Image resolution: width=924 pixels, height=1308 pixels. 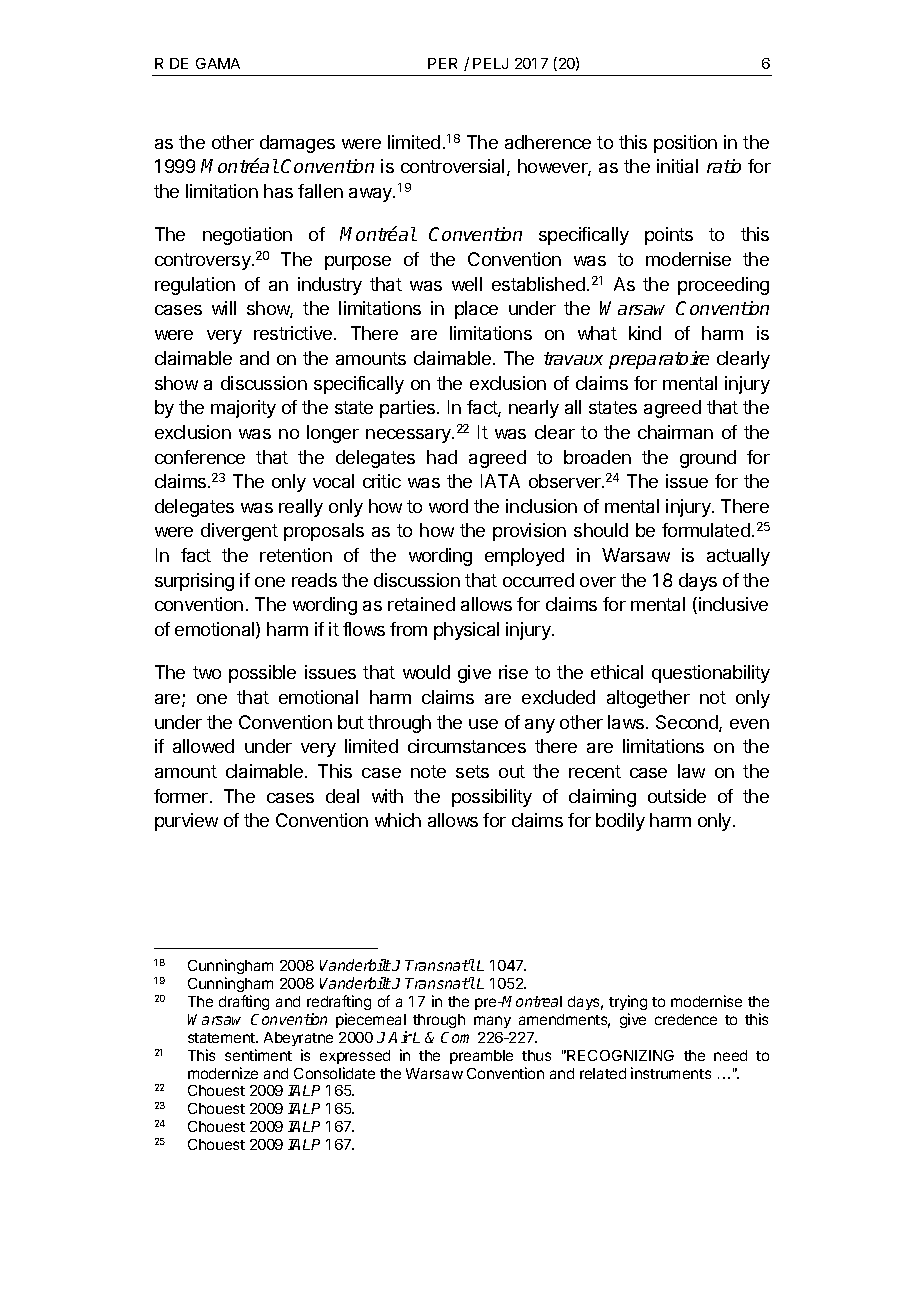 I want to click on retained, so click(x=421, y=604).
